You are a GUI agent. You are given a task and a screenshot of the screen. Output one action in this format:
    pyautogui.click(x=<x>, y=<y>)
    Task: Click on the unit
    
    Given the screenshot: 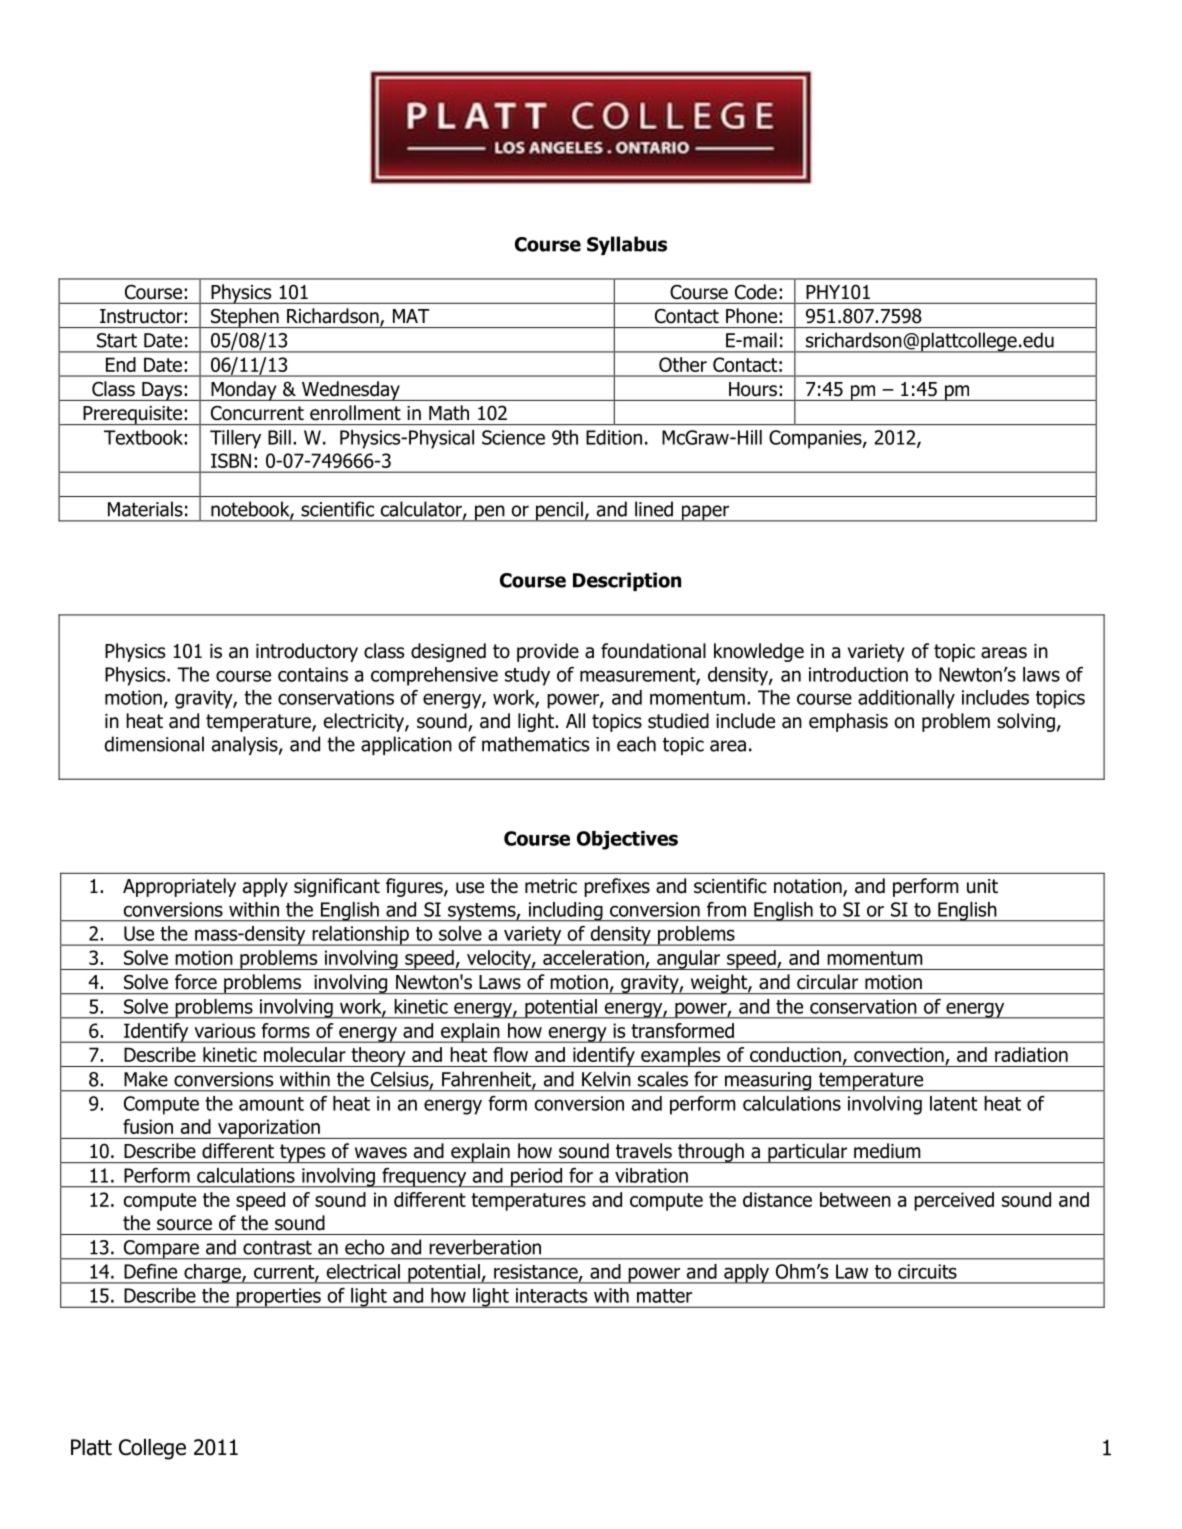 What is the action you would take?
    pyautogui.click(x=982, y=886)
